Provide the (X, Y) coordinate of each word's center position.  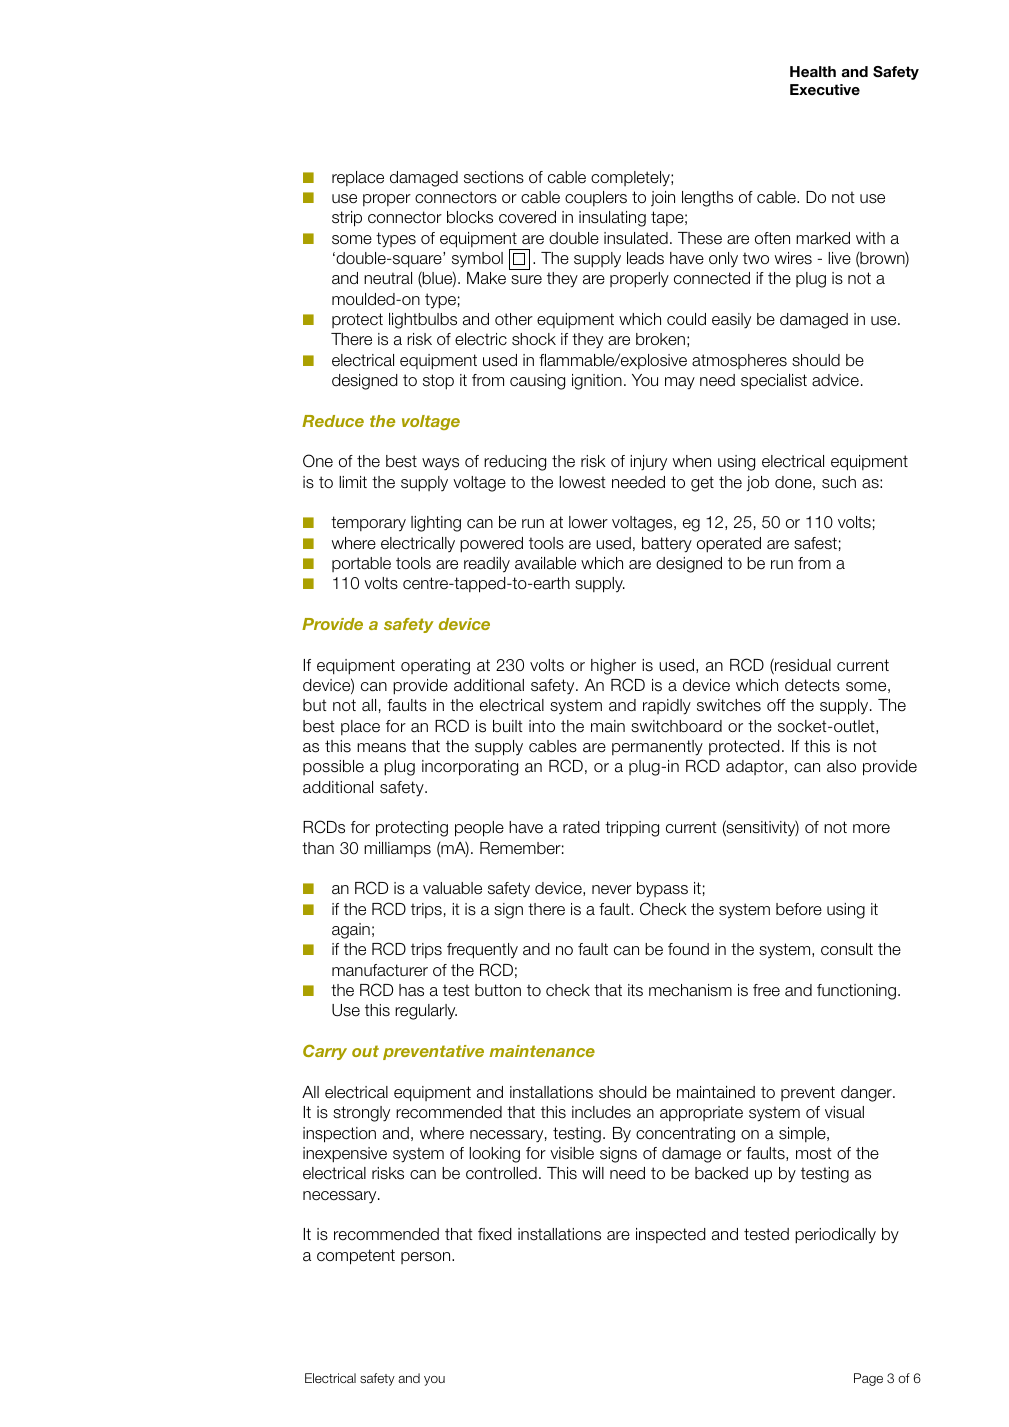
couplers (596, 198)
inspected (671, 1235)
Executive (825, 89)
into (542, 726)
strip (347, 219)
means (381, 748)
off (776, 705)
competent (356, 1257)
